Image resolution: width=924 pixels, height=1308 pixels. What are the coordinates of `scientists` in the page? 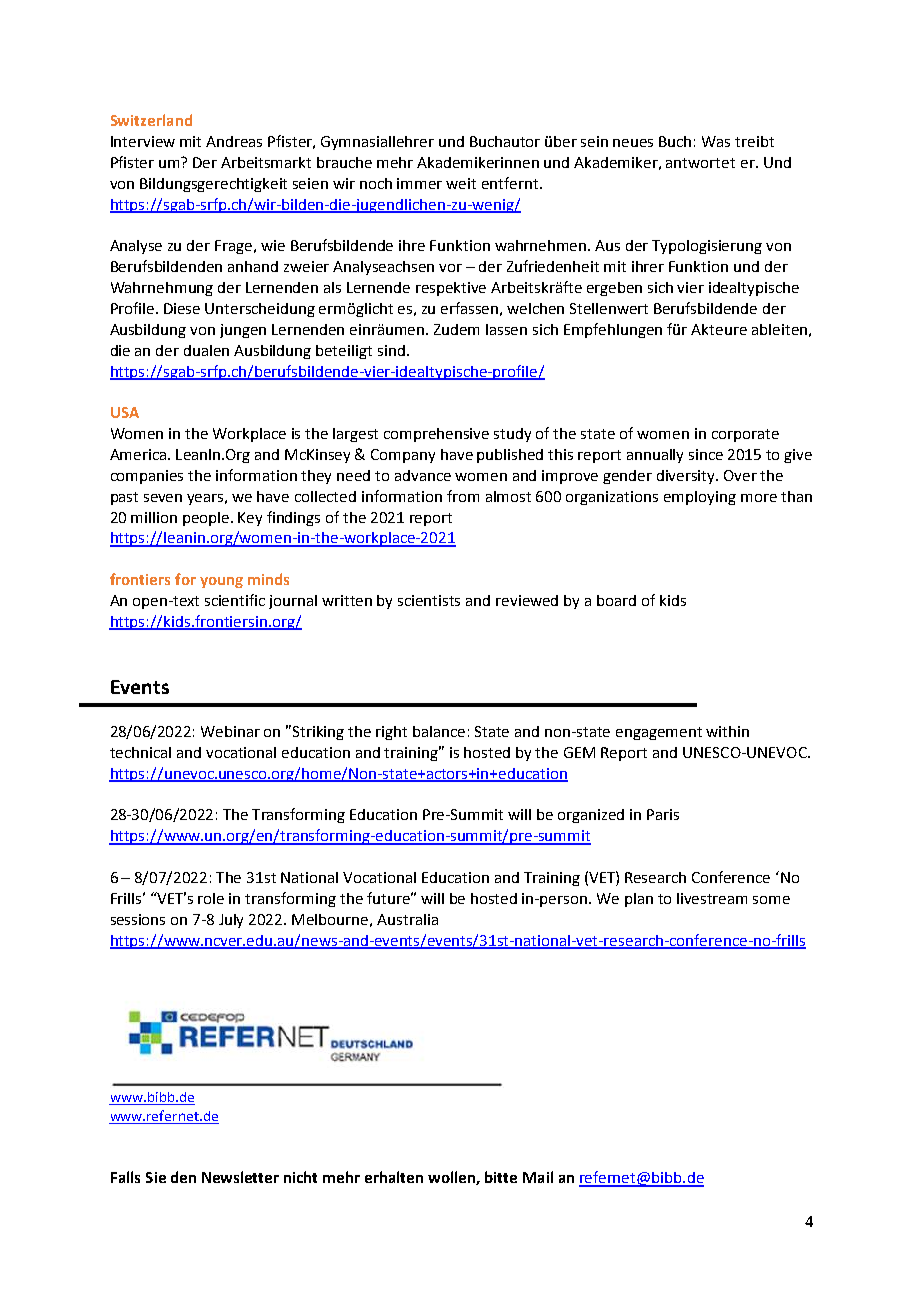 It's located at (429, 600).
